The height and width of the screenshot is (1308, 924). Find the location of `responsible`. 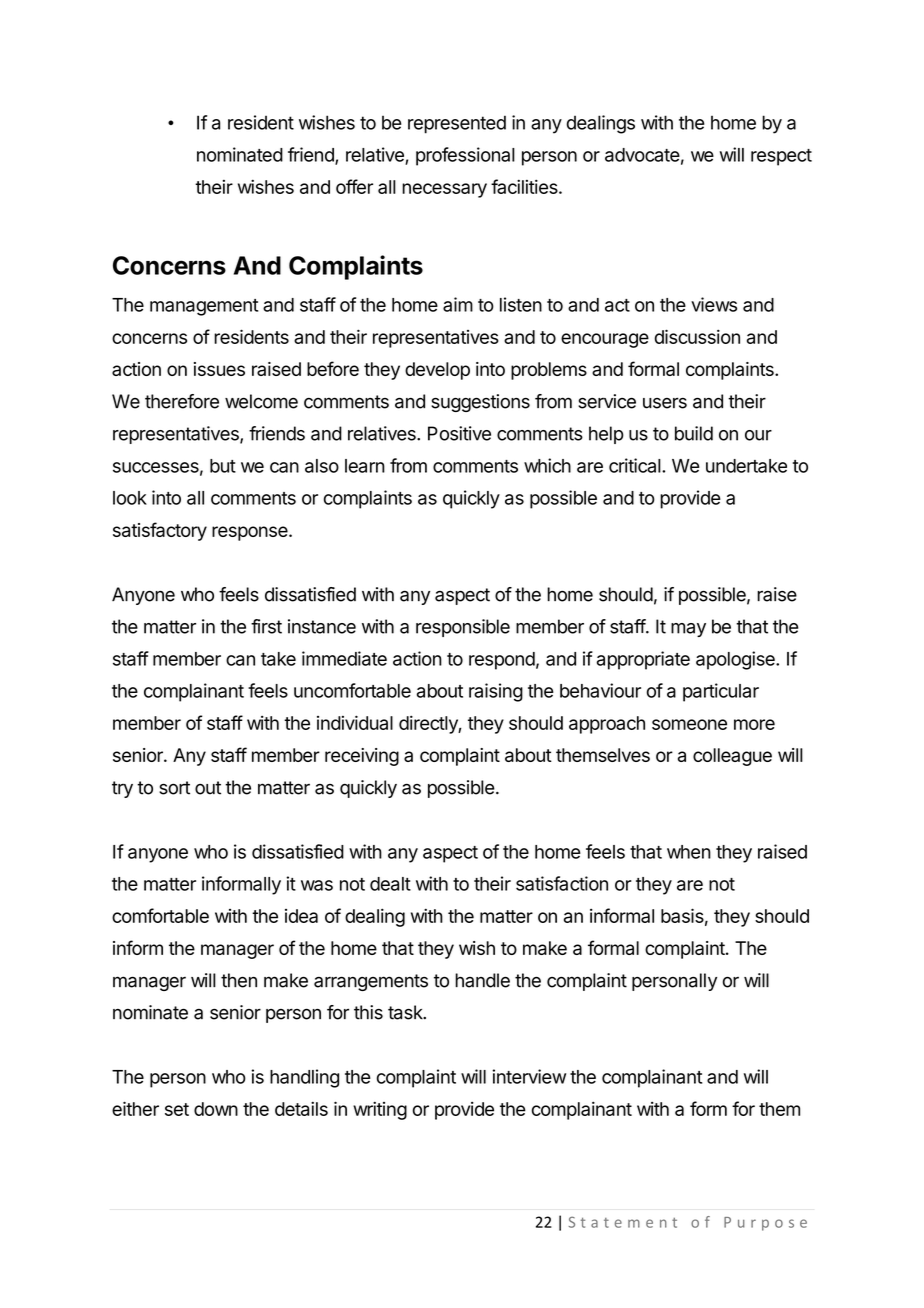

responsible is located at coordinates (463, 628).
